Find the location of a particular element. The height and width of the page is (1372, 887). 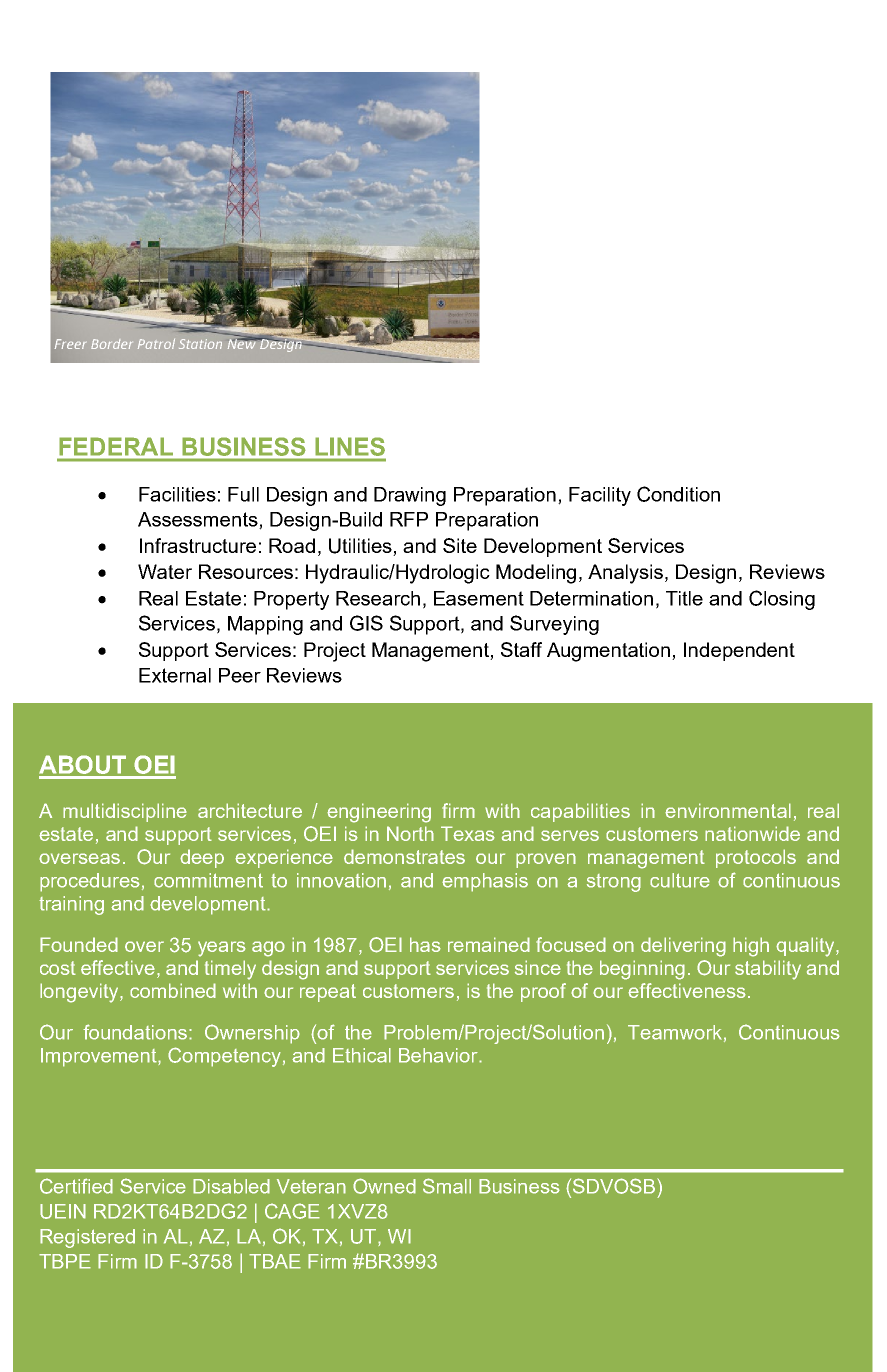

Condition is located at coordinates (678, 494).
